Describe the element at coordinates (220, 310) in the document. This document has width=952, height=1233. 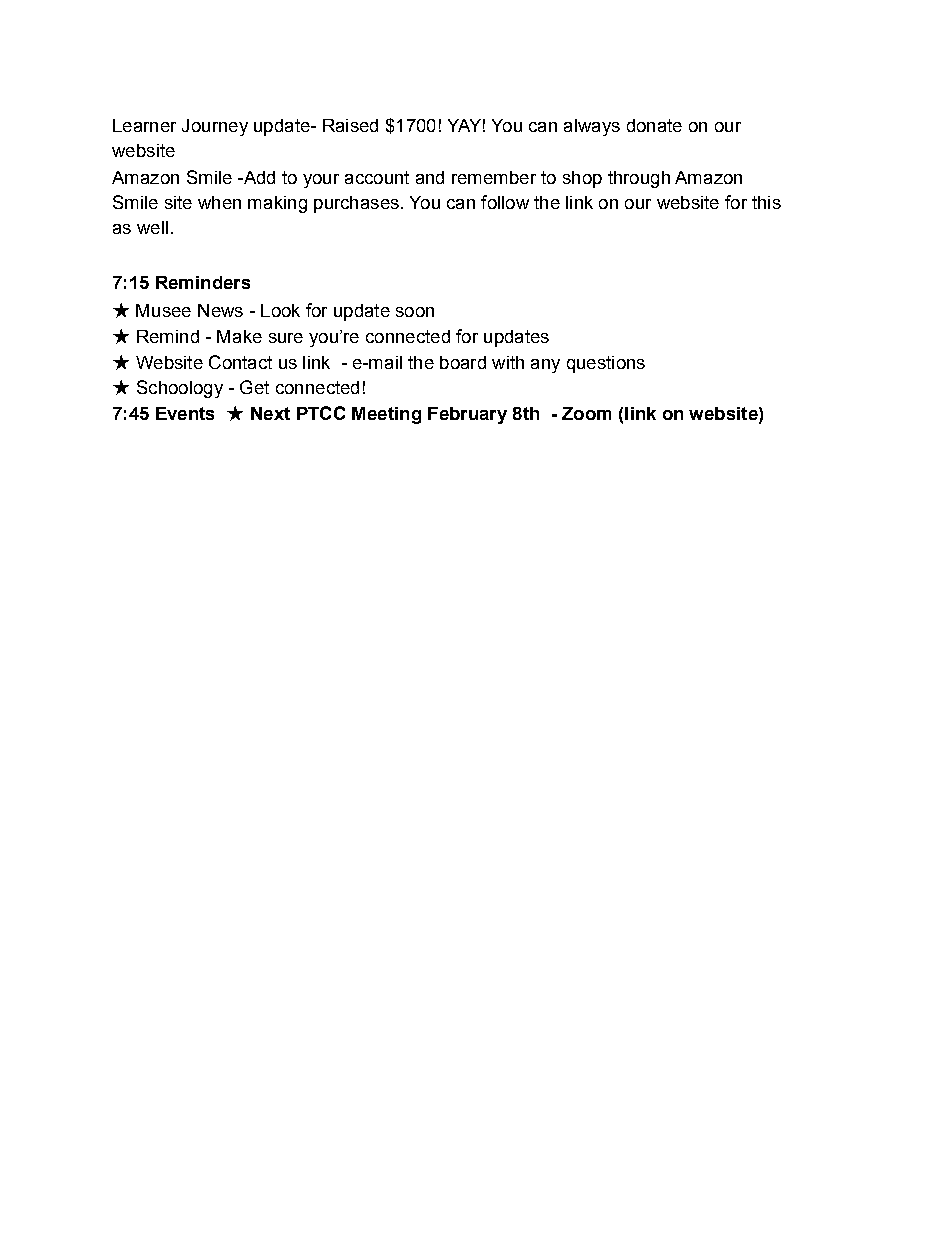
I see `News` at that location.
